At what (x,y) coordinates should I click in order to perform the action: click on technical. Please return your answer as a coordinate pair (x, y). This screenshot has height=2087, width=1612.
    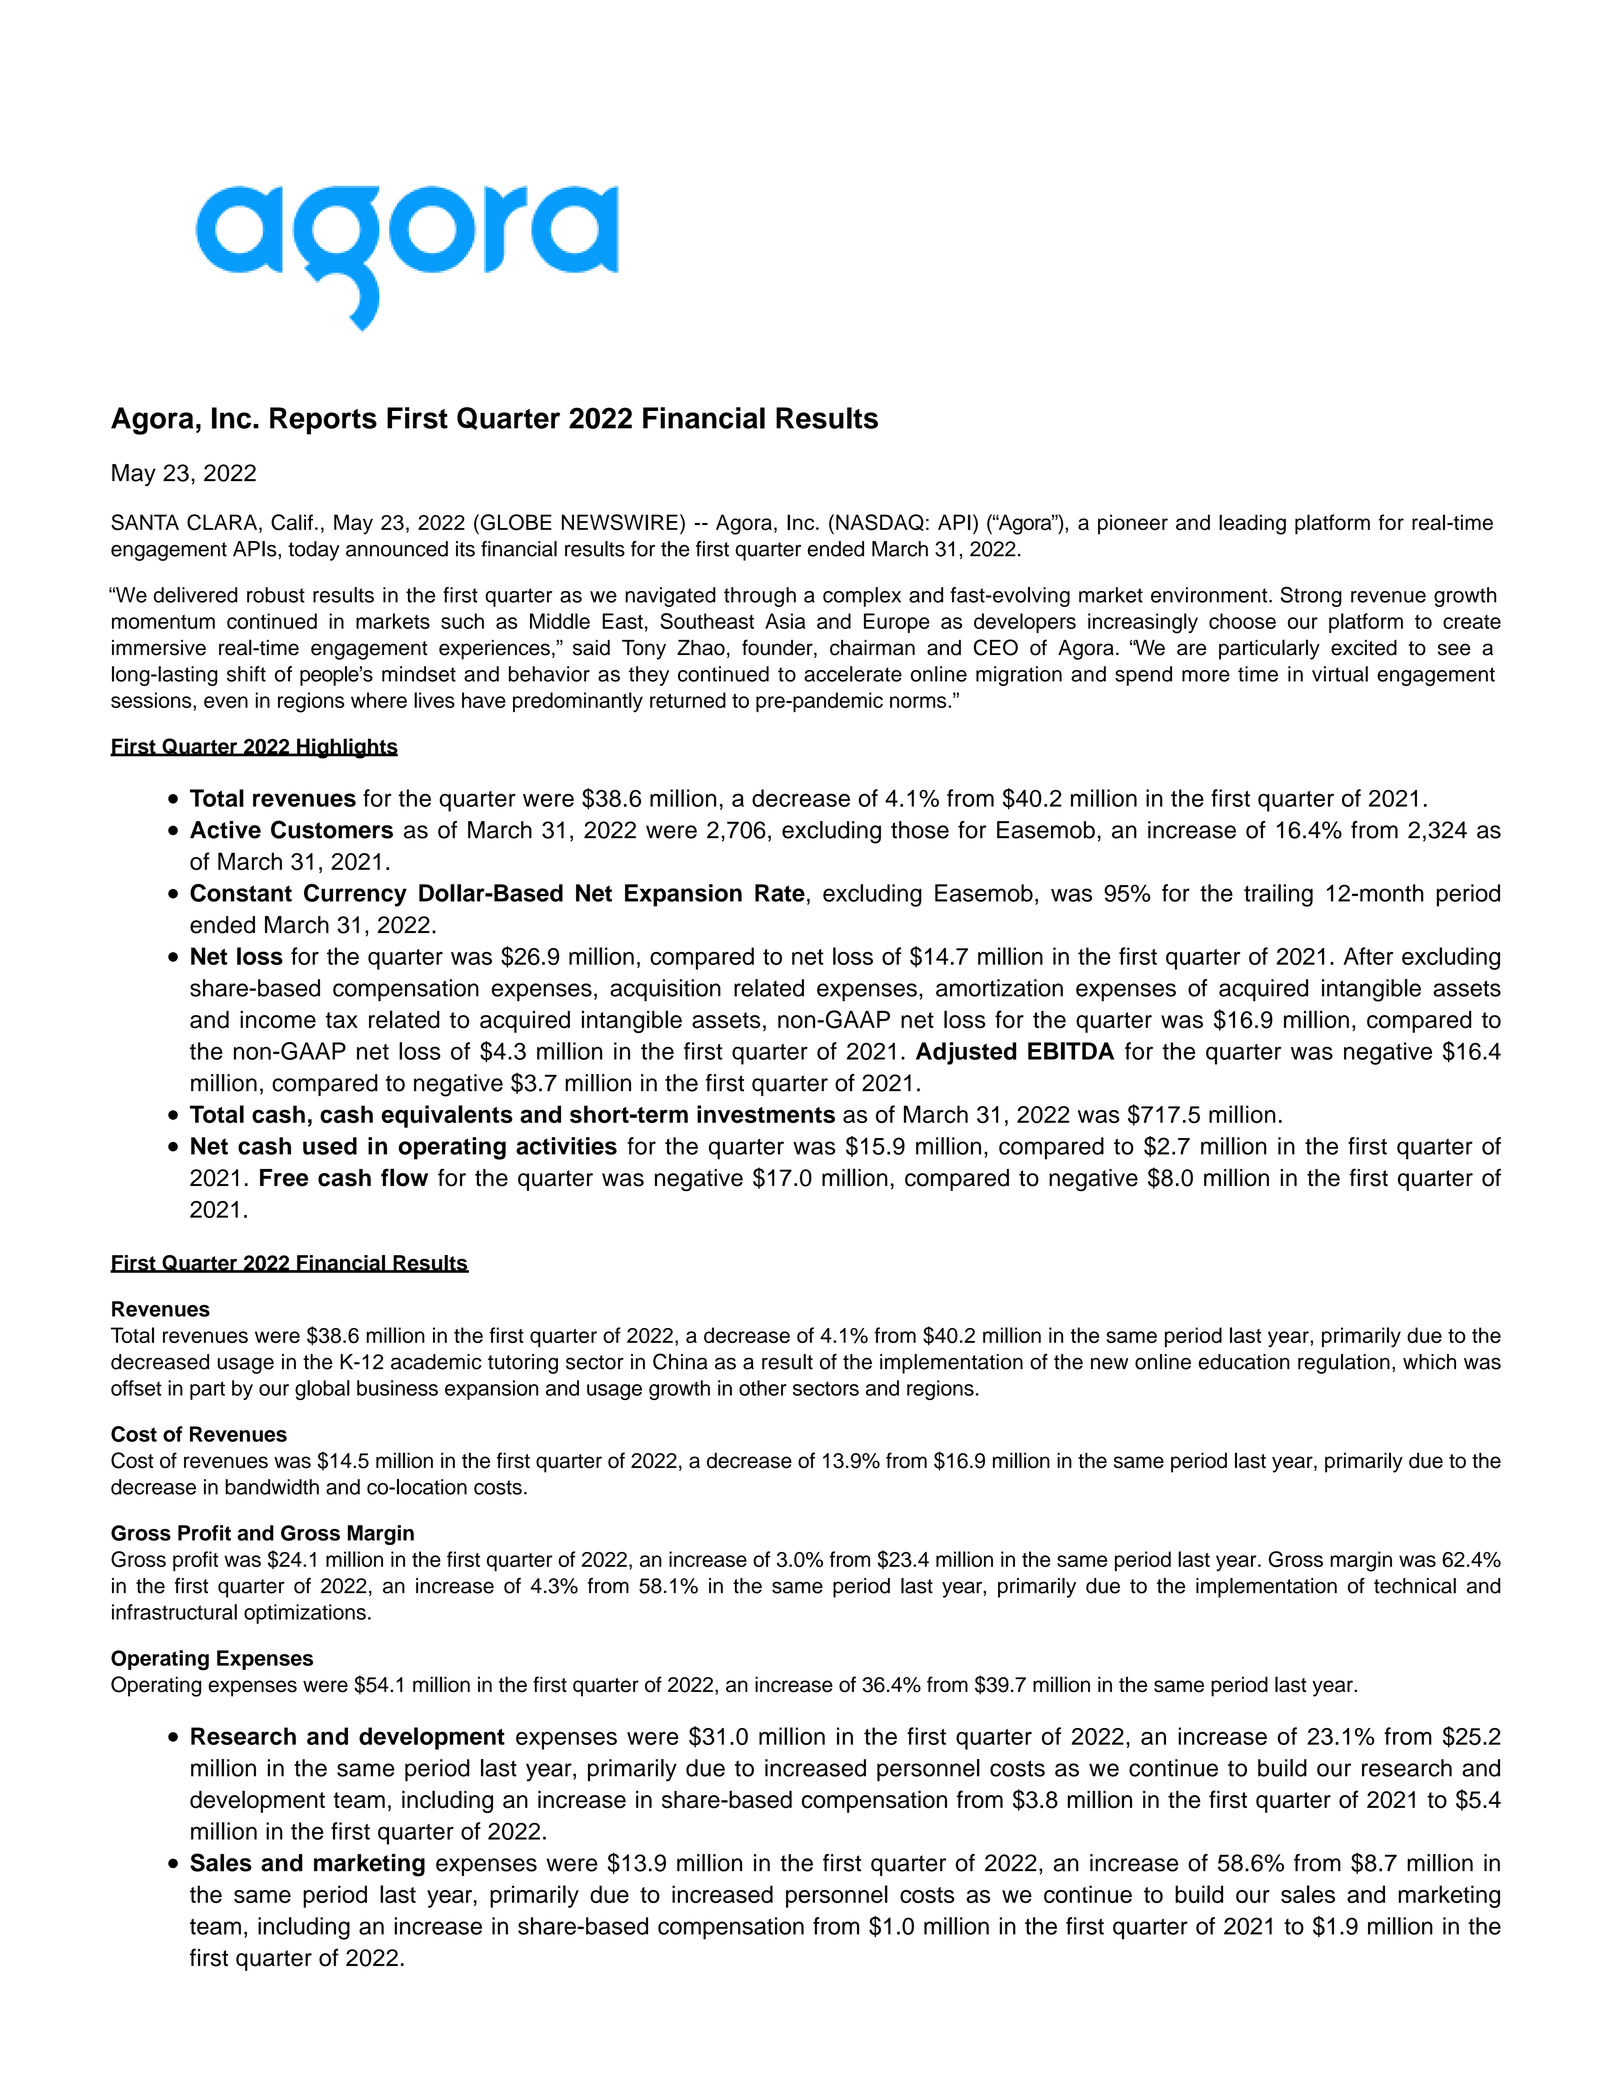
    Looking at the image, I should click on (1415, 1586).
